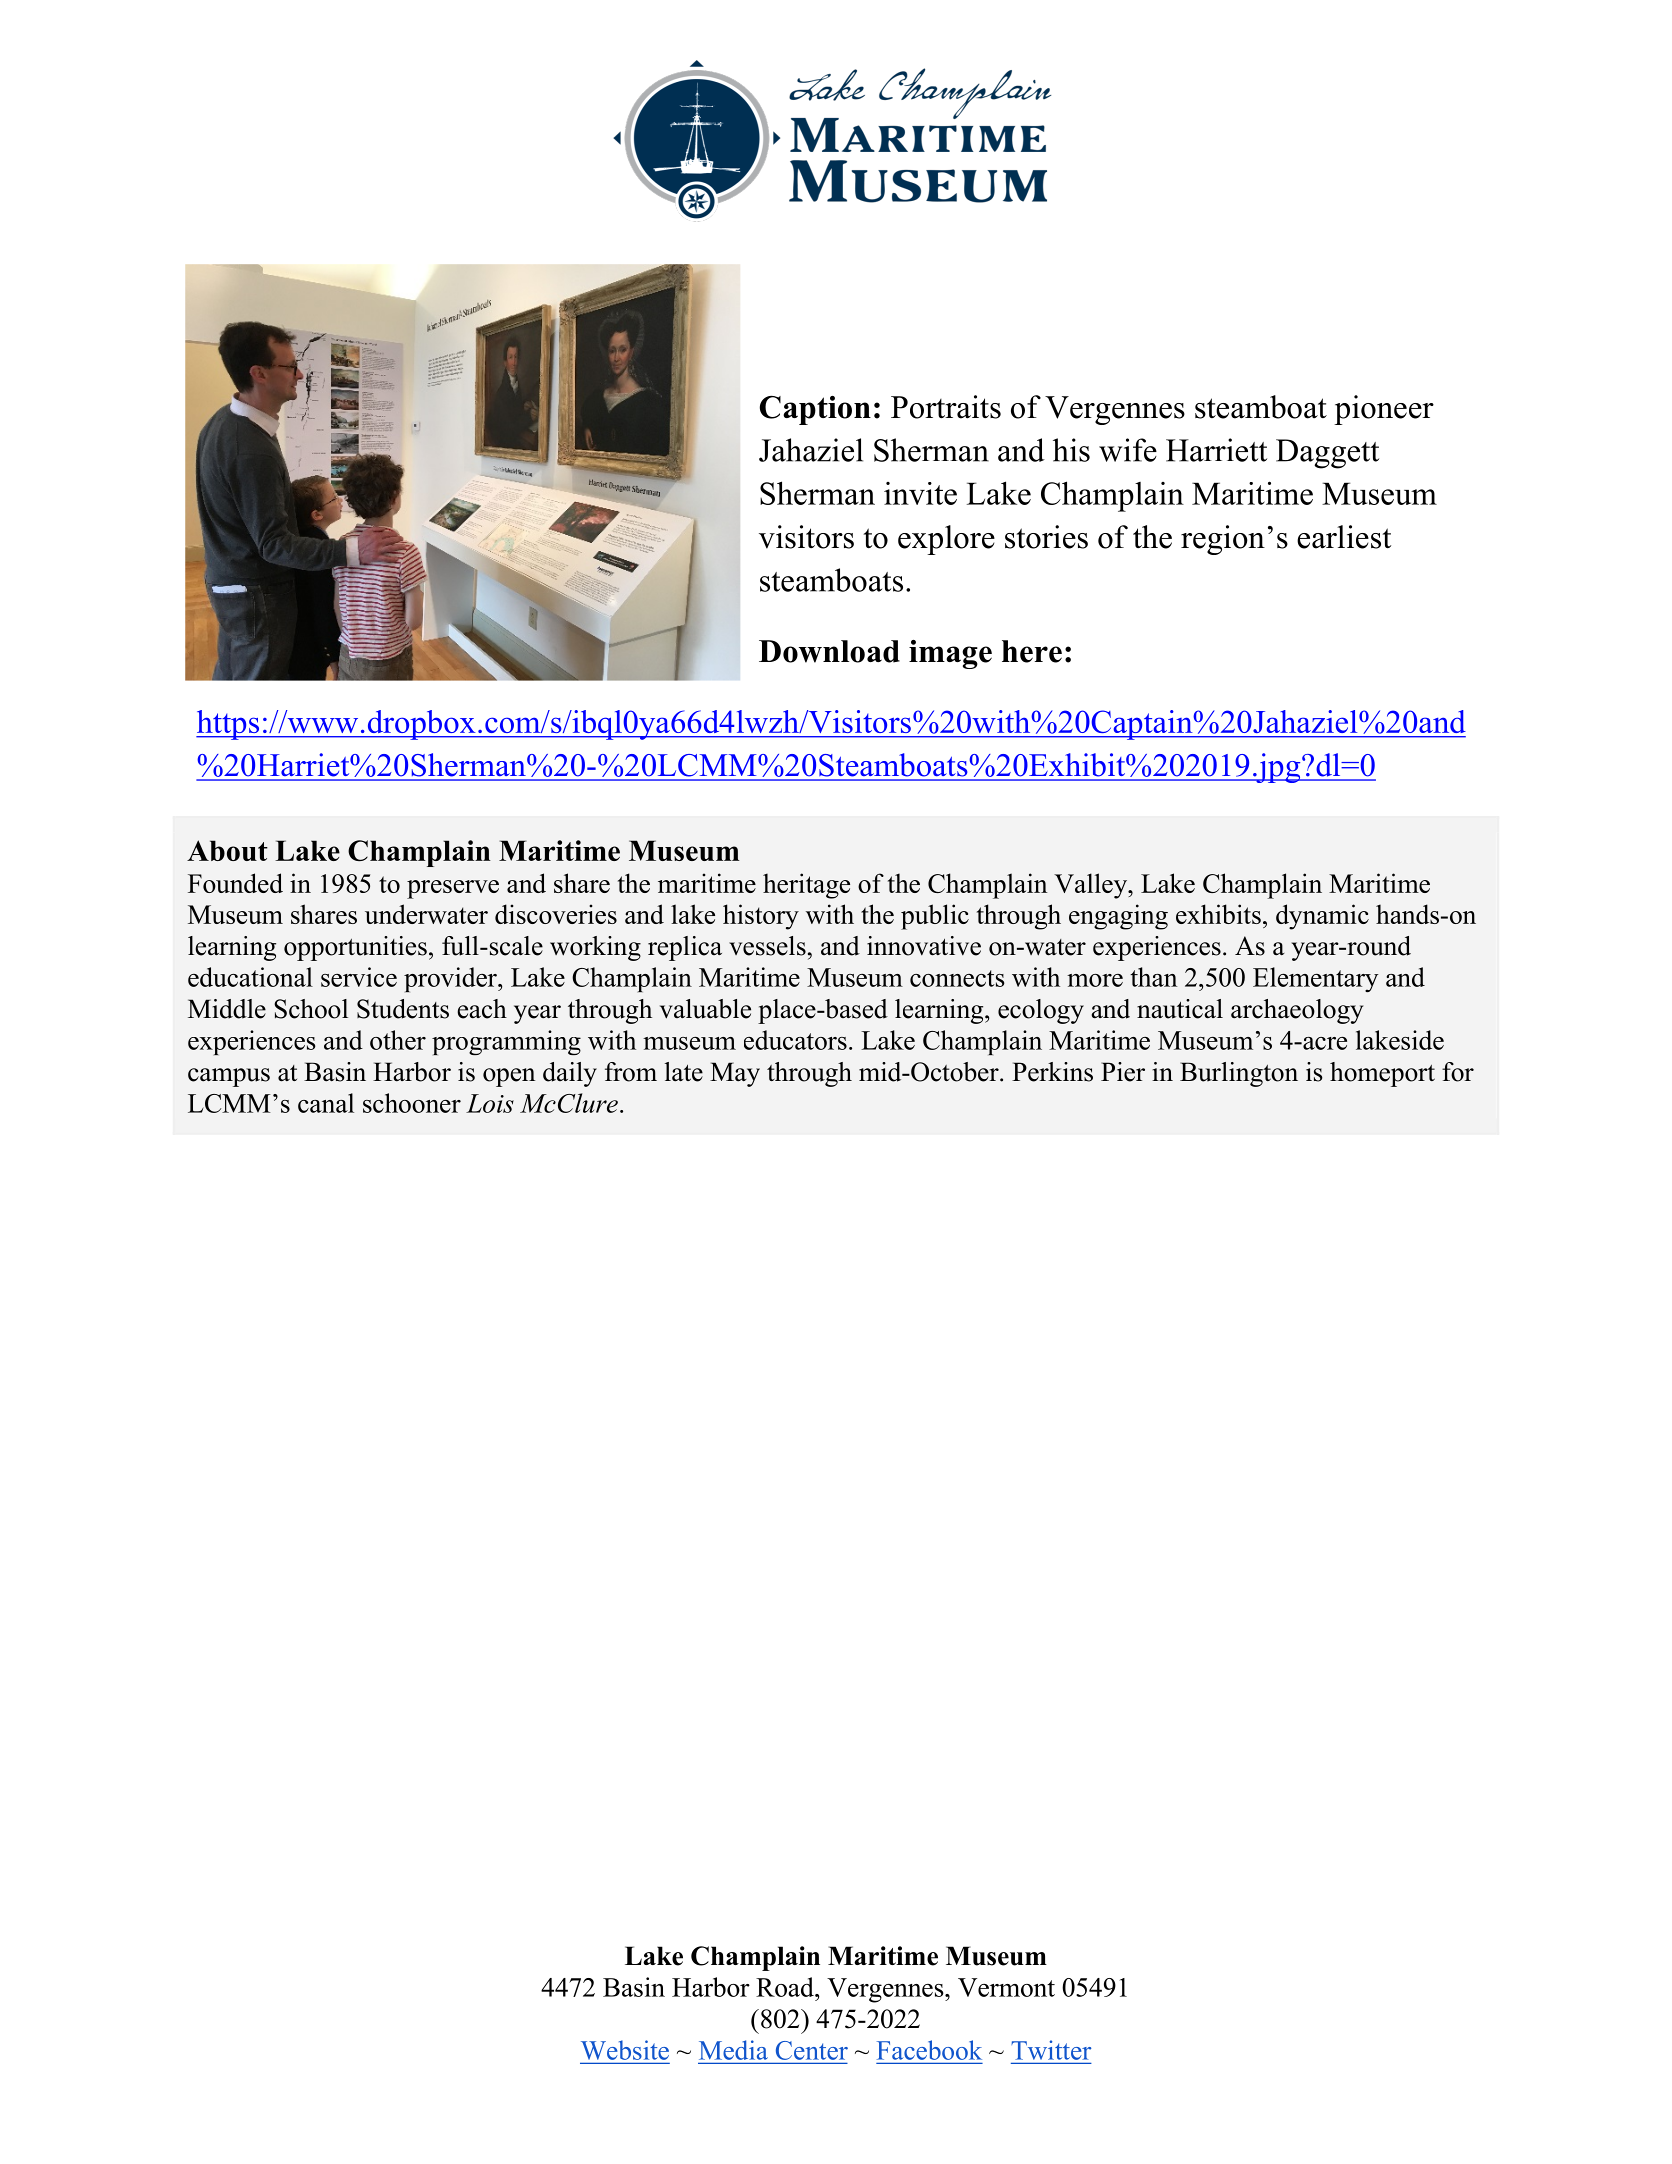 The image size is (1672, 2164). What do you see at coordinates (920, 493) in the document?
I see `invite` at bounding box center [920, 493].
